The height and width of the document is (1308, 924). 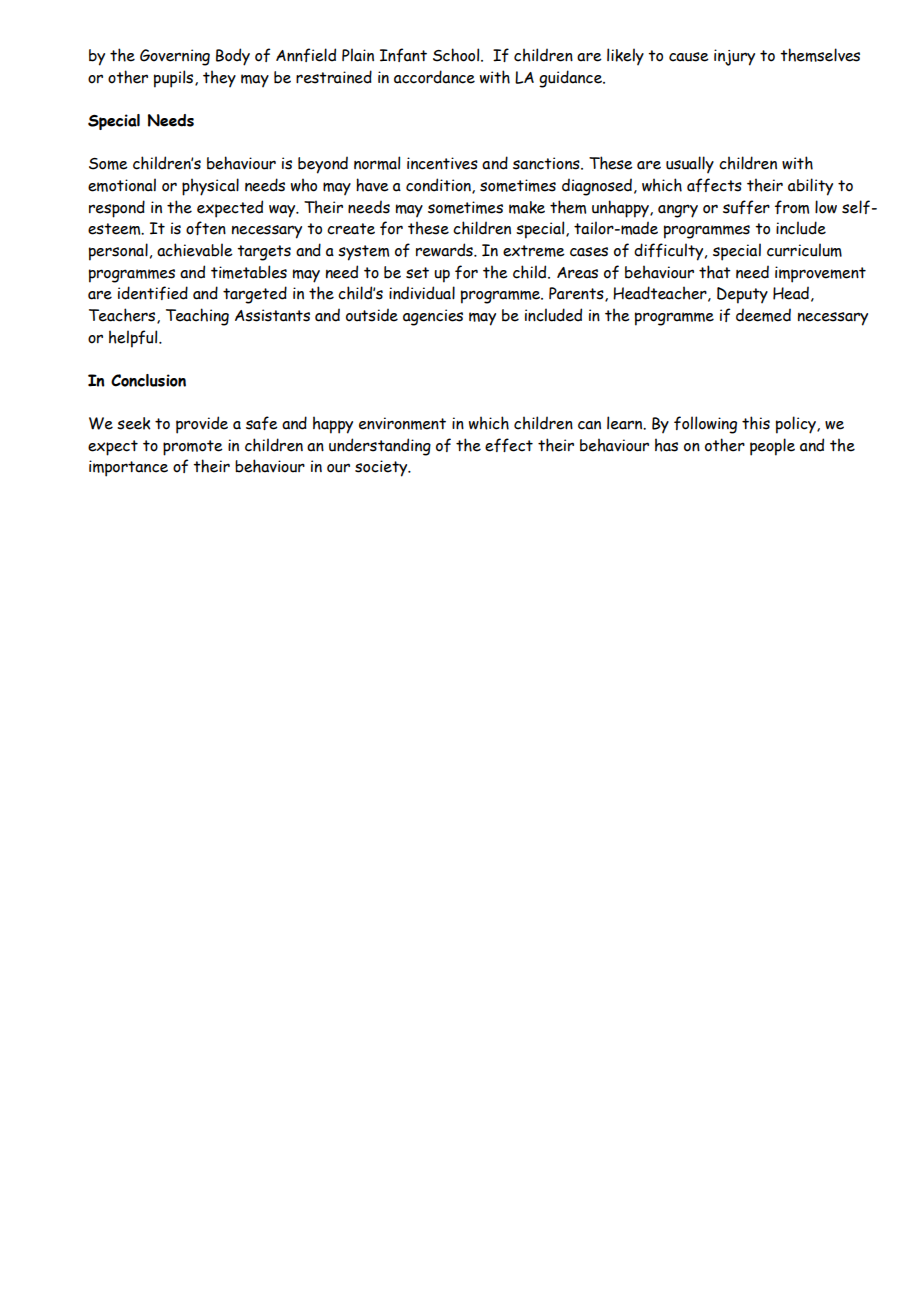 What do you see at coordinates (219, 78) in the document?
I see `they` at bounding box center [219, 78].
